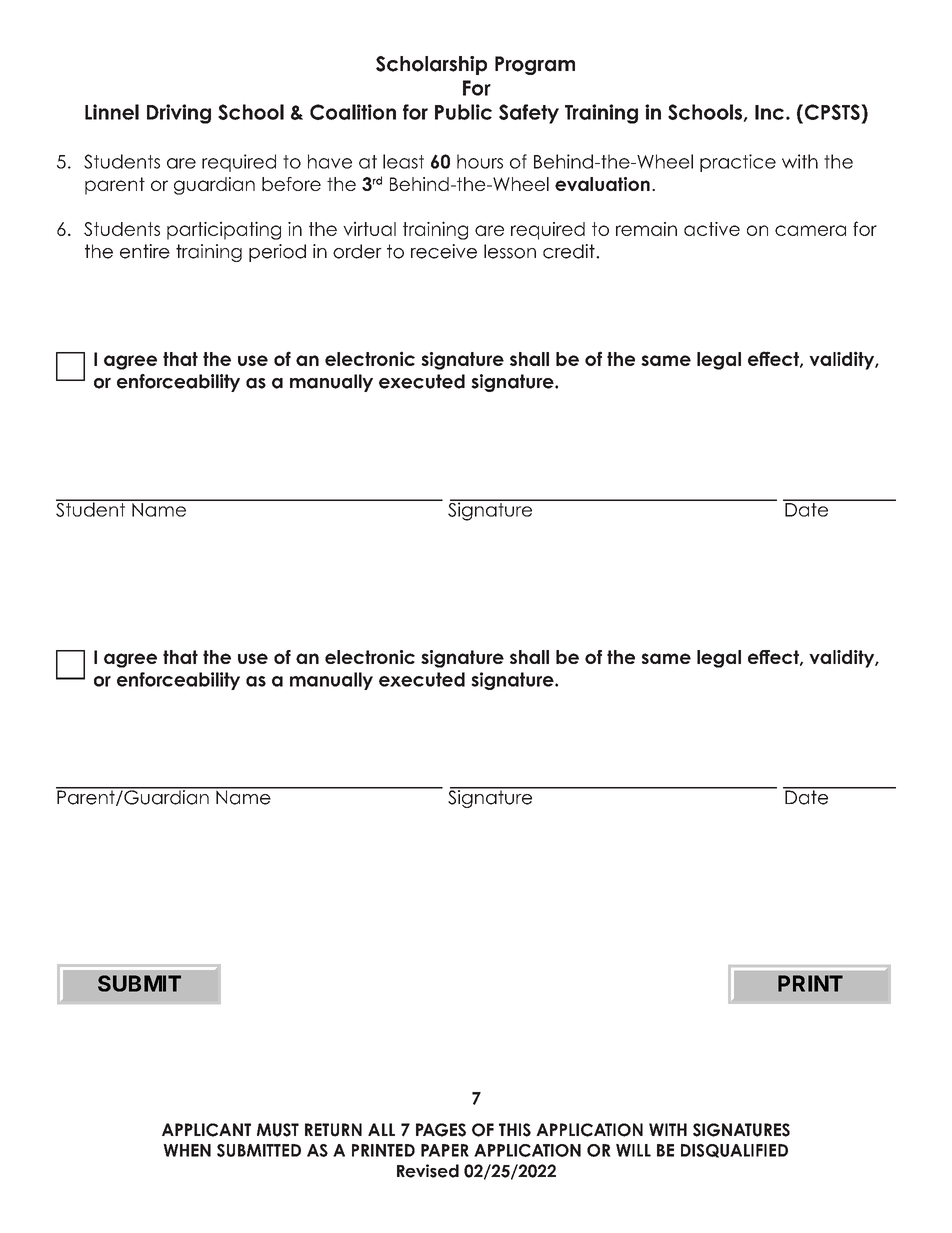 This page has width=952, height=1233. I want to click on SUBMITTED, so click(259, 1150).
